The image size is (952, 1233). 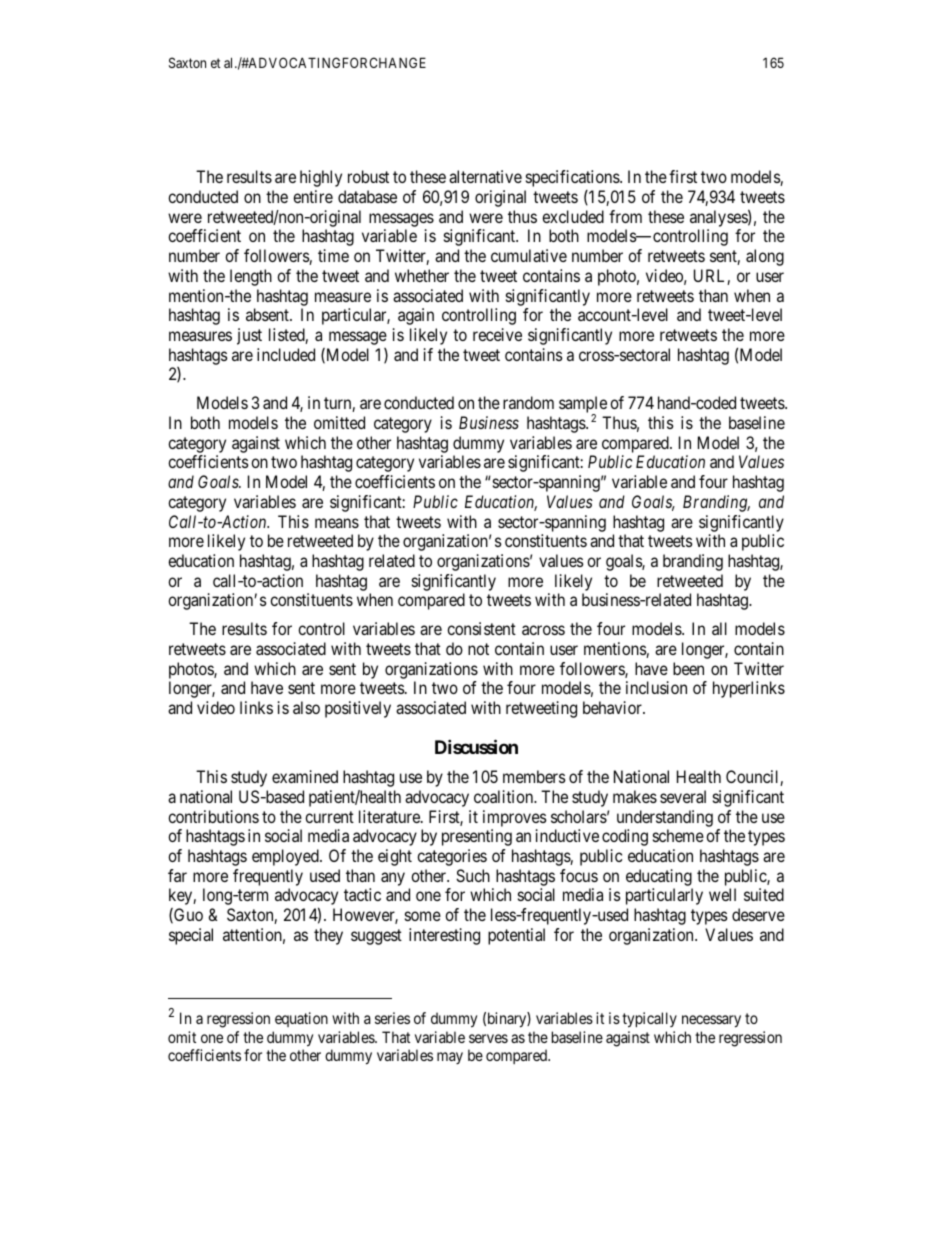 I want to click on entire, so click(x=313, y=196).
